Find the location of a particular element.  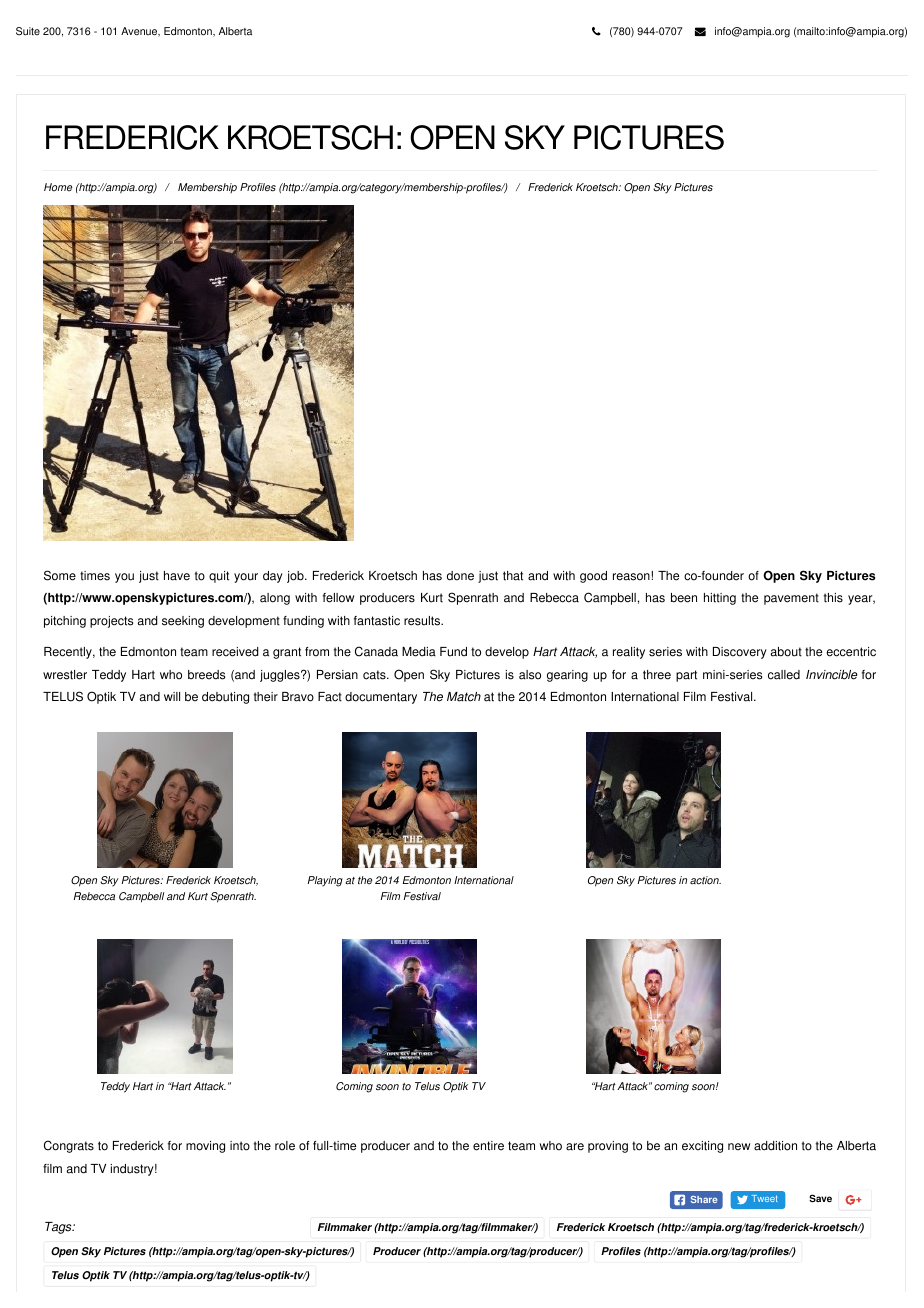

results is located at coordinates (423, 621).
